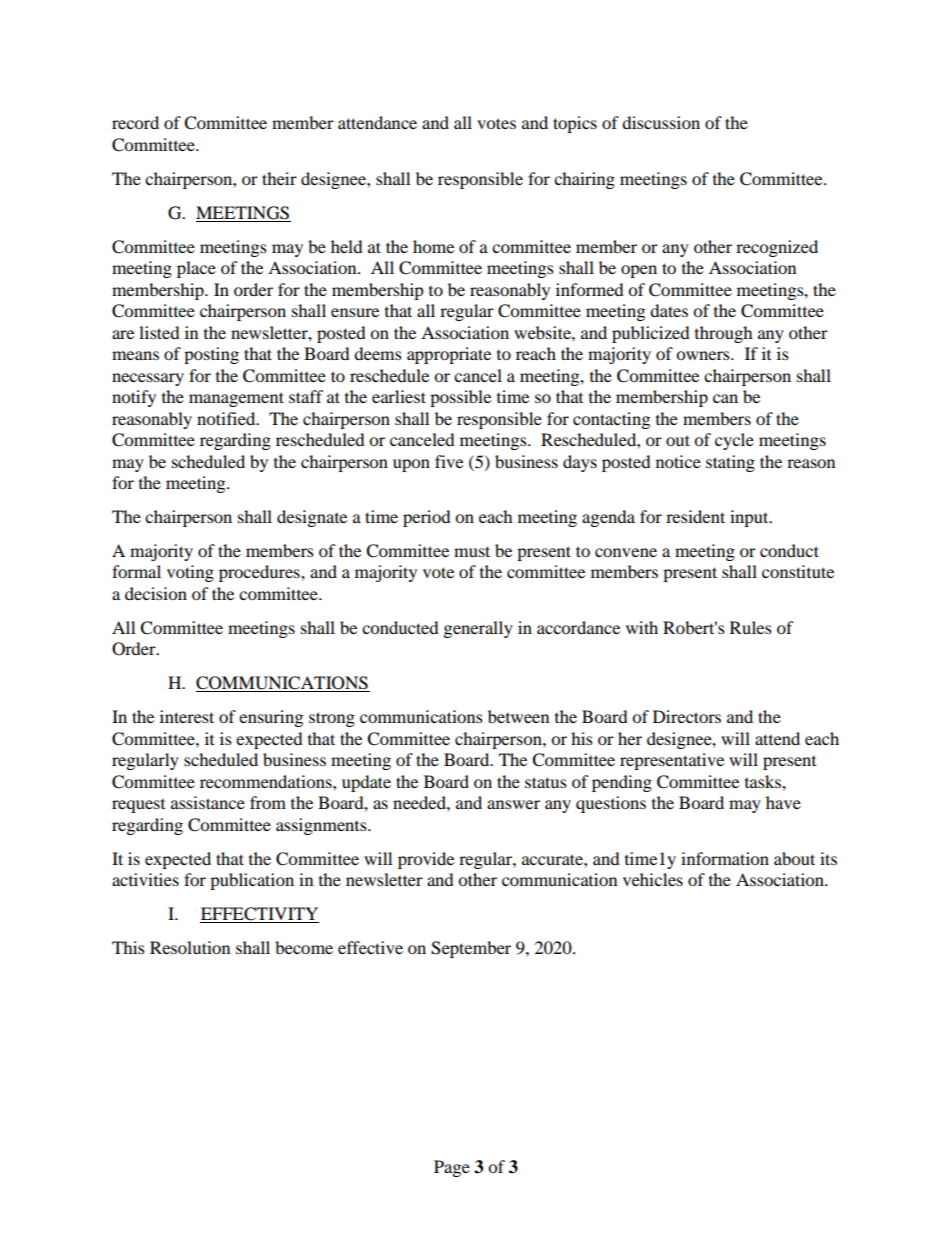  Describe the element at coordinates (661, 122) in the screenshot. I see `discussion` at that location.
